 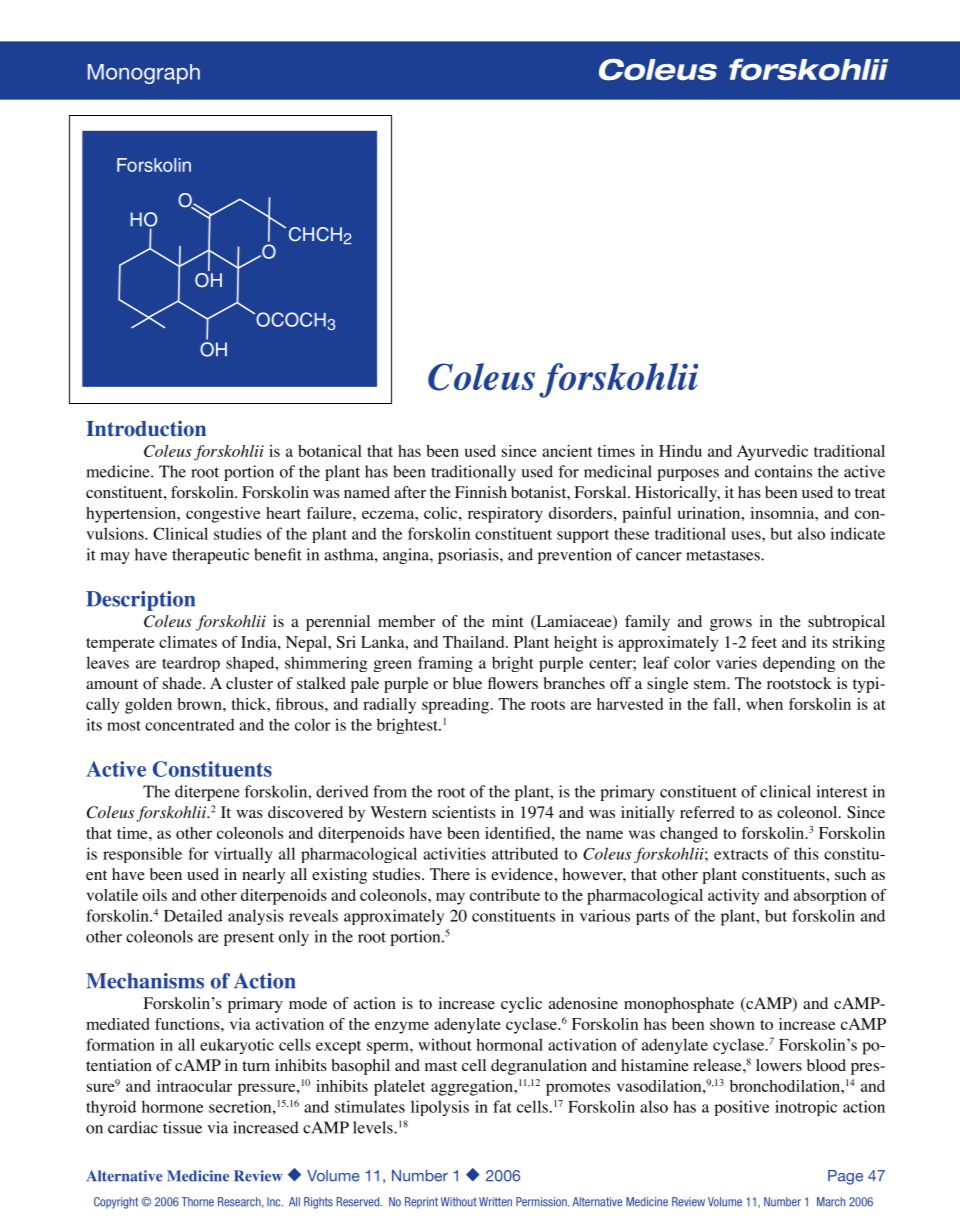 What do you see at coordinates (495, 1202) in the page?
I see `Written` at bounding box center [495, 1202].
